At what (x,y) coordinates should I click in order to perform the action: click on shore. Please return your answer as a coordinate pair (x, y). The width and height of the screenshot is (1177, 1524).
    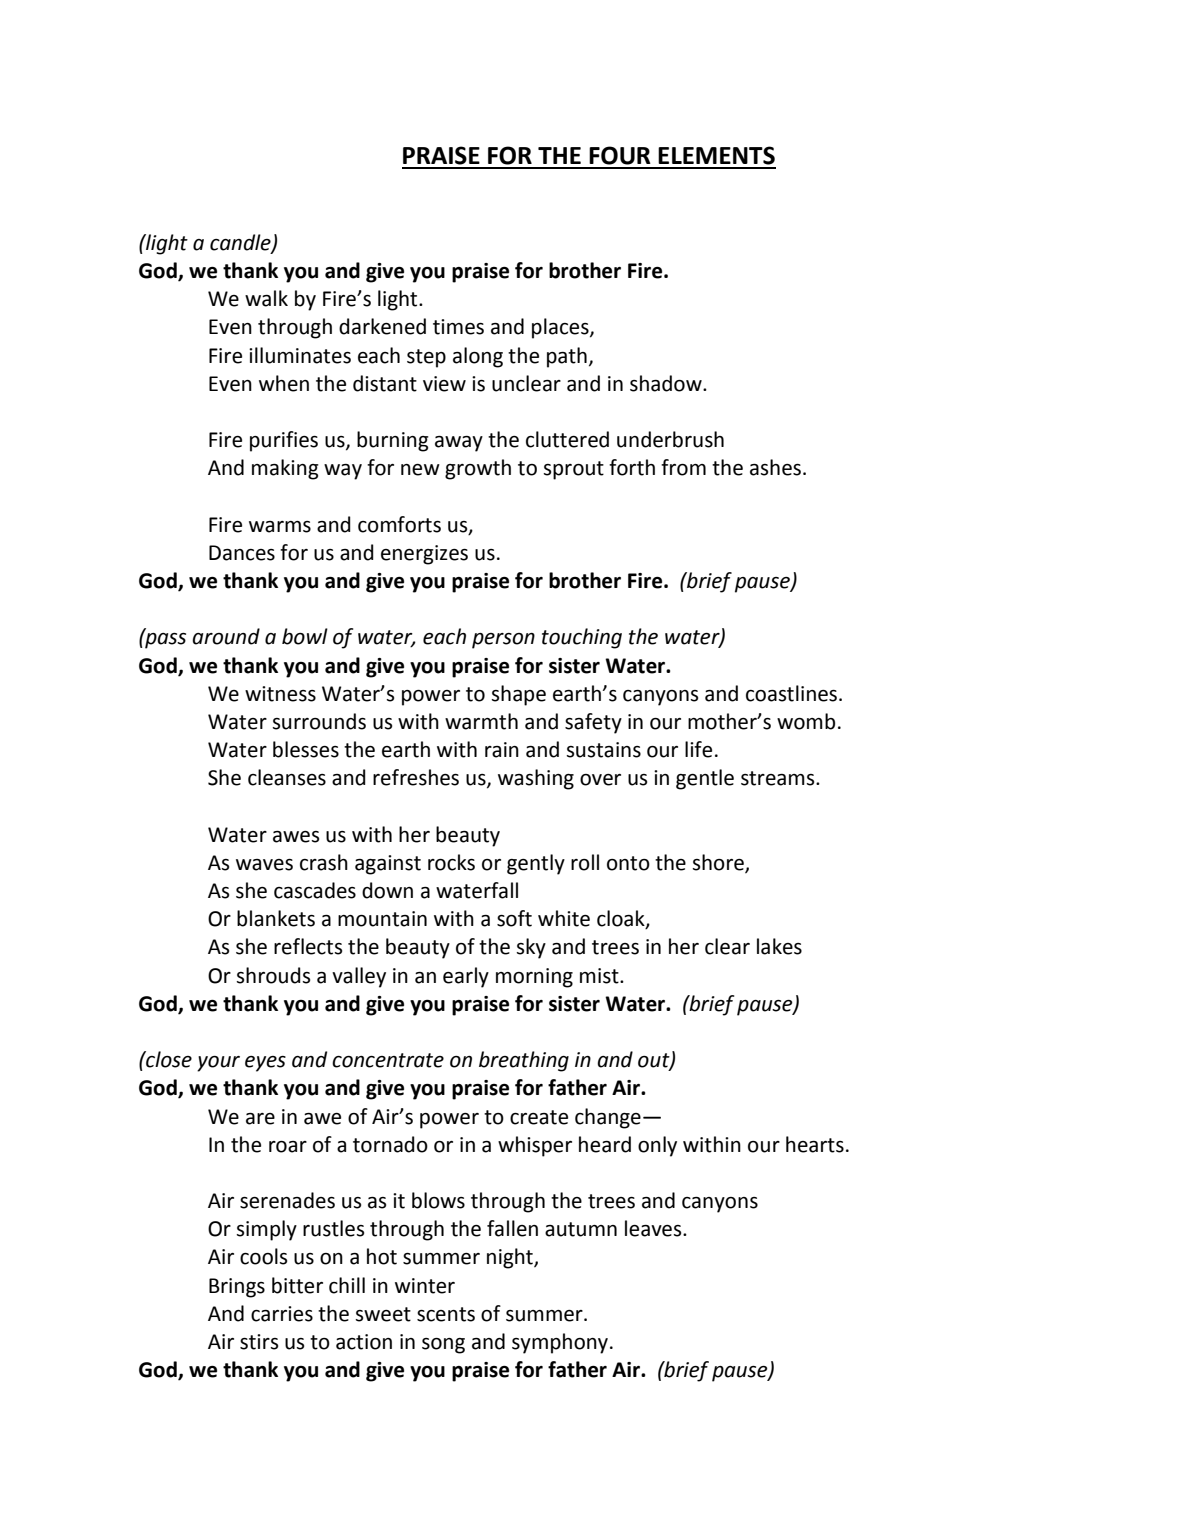
    Looking at the image, I should click on (719, 863).
